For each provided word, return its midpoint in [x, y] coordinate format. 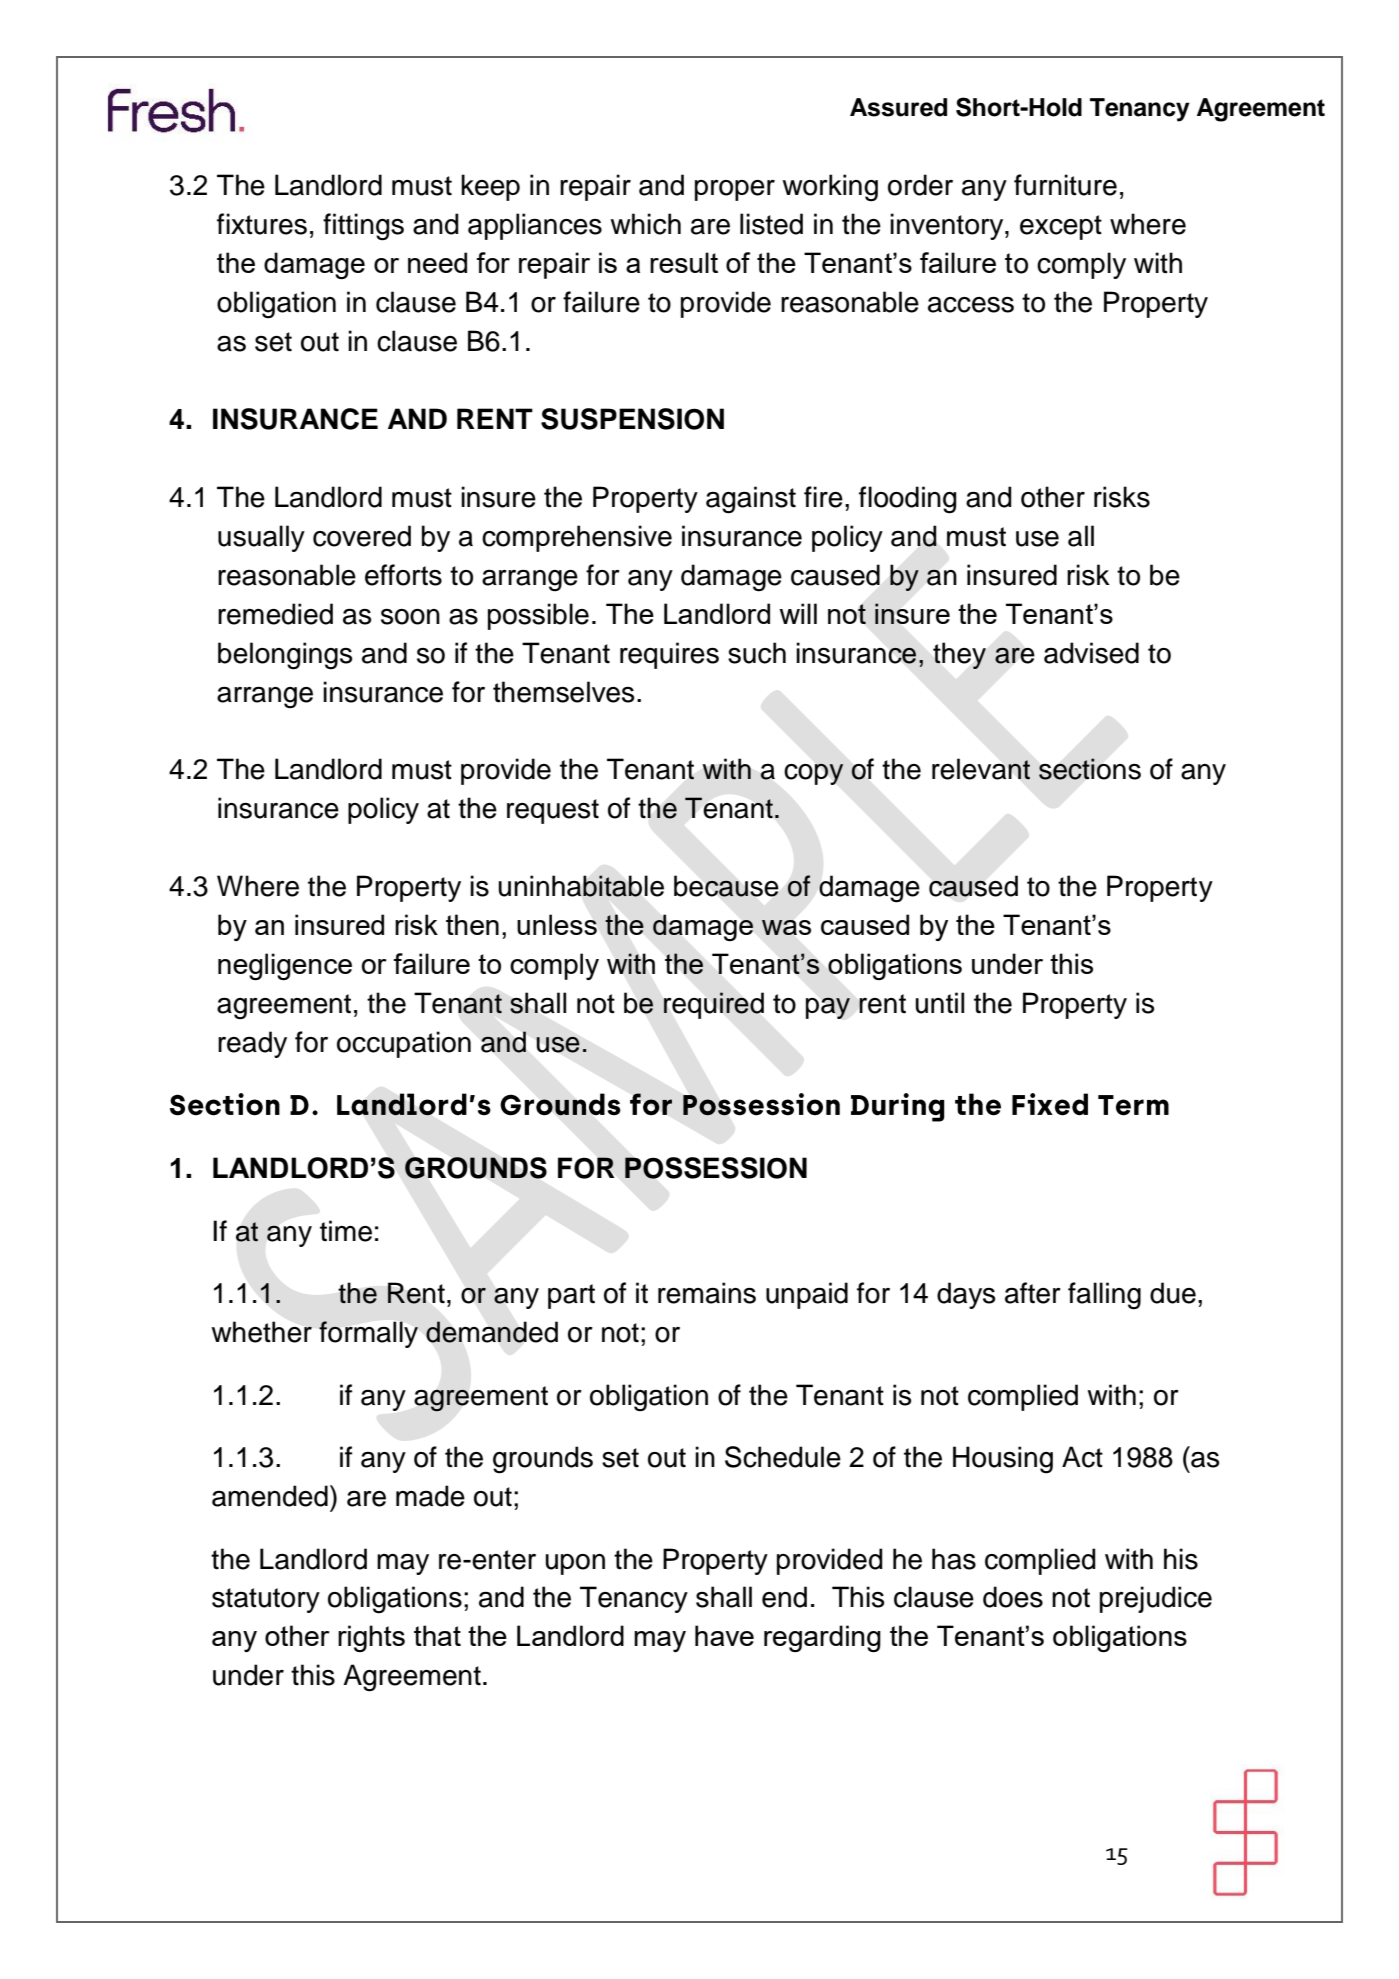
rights [371, 1638]
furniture [1065, 185]
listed [771, 224]
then [472, 924]
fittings [363, 227]
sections [1090, 769]
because [726, 886]
